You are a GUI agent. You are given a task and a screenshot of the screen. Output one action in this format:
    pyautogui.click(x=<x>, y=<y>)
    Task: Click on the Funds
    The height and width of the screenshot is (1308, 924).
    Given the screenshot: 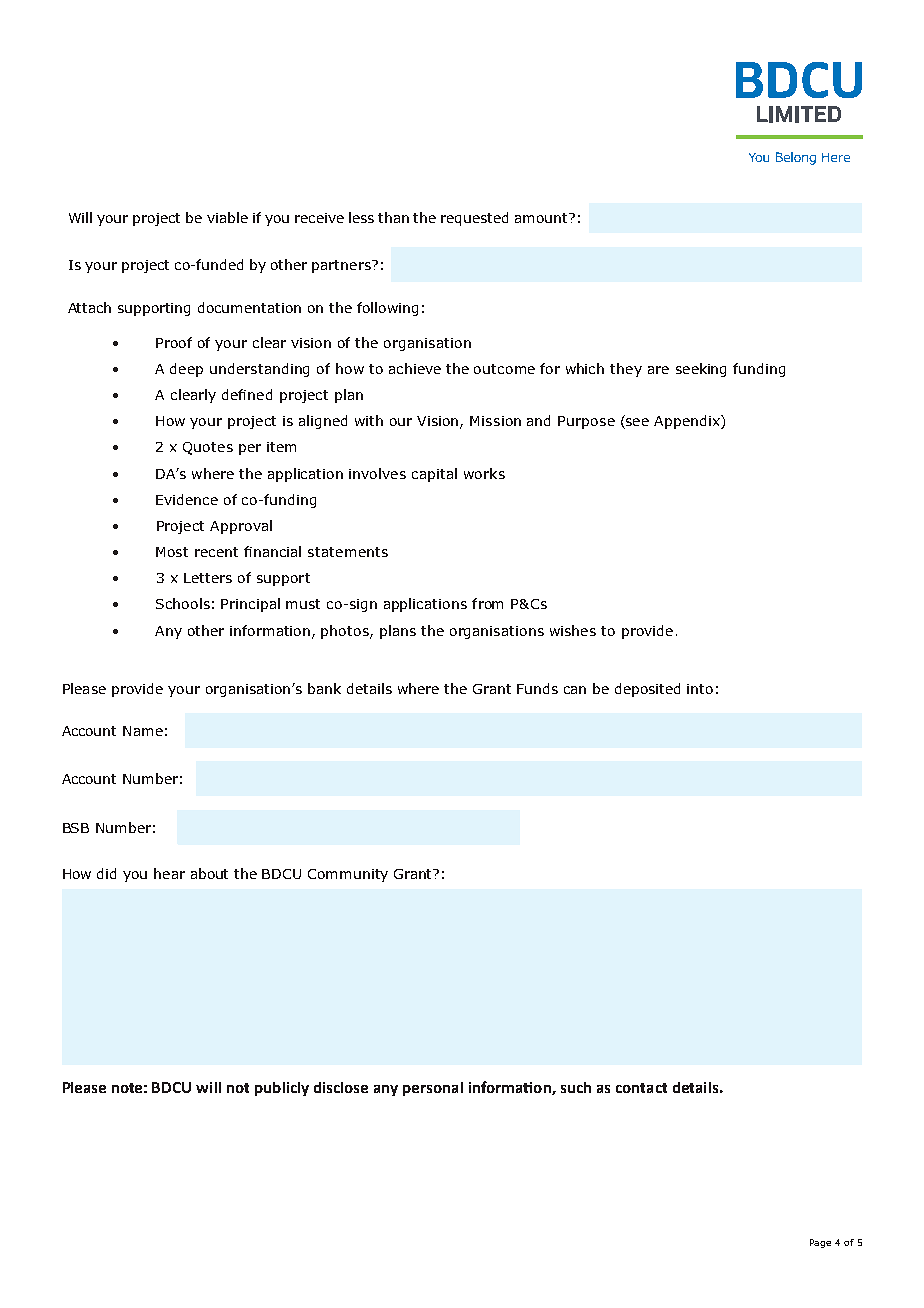 What is the action you would take?
    pyautogui.click(x=537, y=688)
